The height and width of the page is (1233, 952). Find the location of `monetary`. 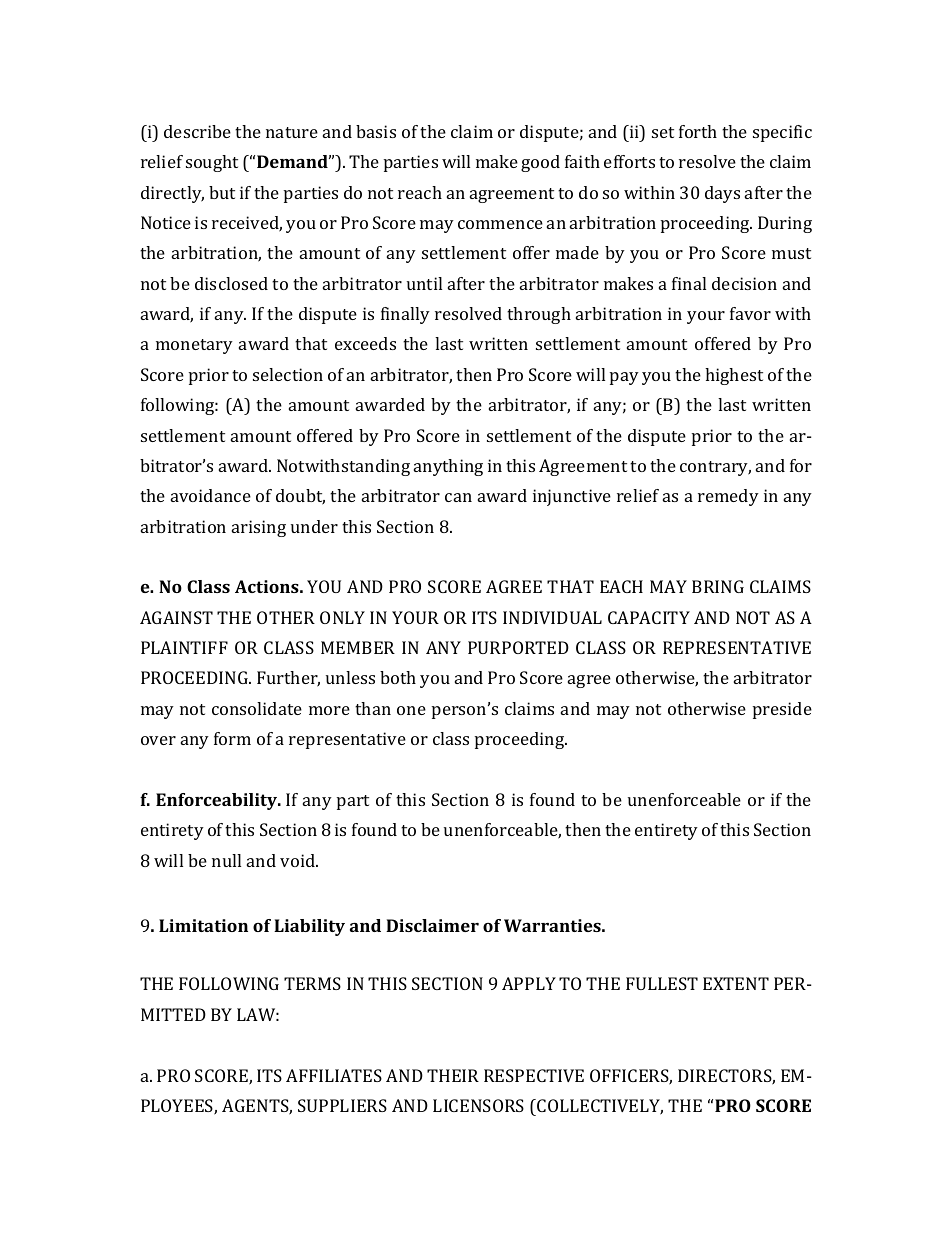

monetary is located at coordinates (194, 346).
